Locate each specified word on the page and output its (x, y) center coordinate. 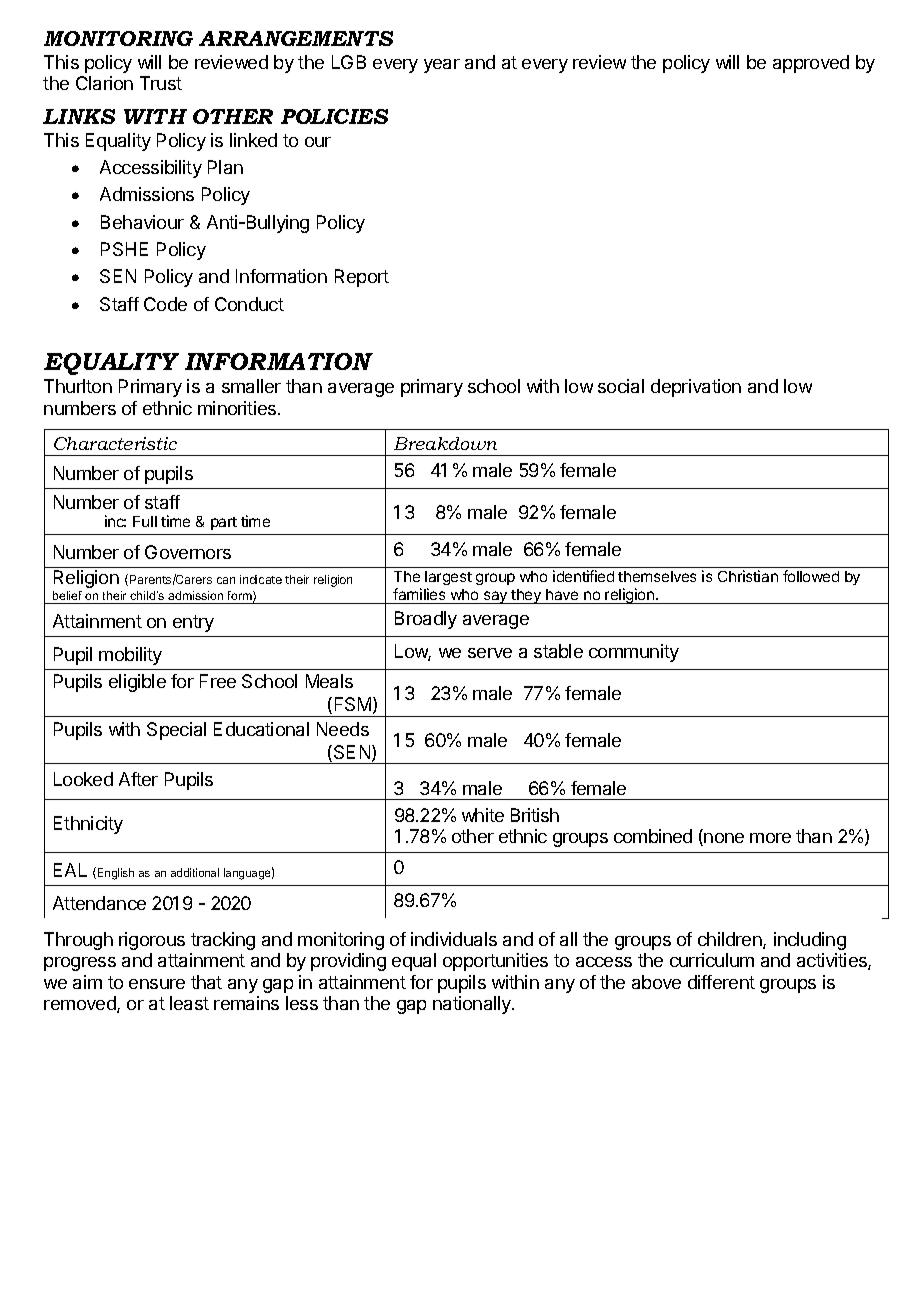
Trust (161, 83)
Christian (748, 576)
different (721, 982)
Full (145, 521)
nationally (473, 1005)
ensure (157, 984)
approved (811, 64)
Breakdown (445, 443)
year (442, 66)
